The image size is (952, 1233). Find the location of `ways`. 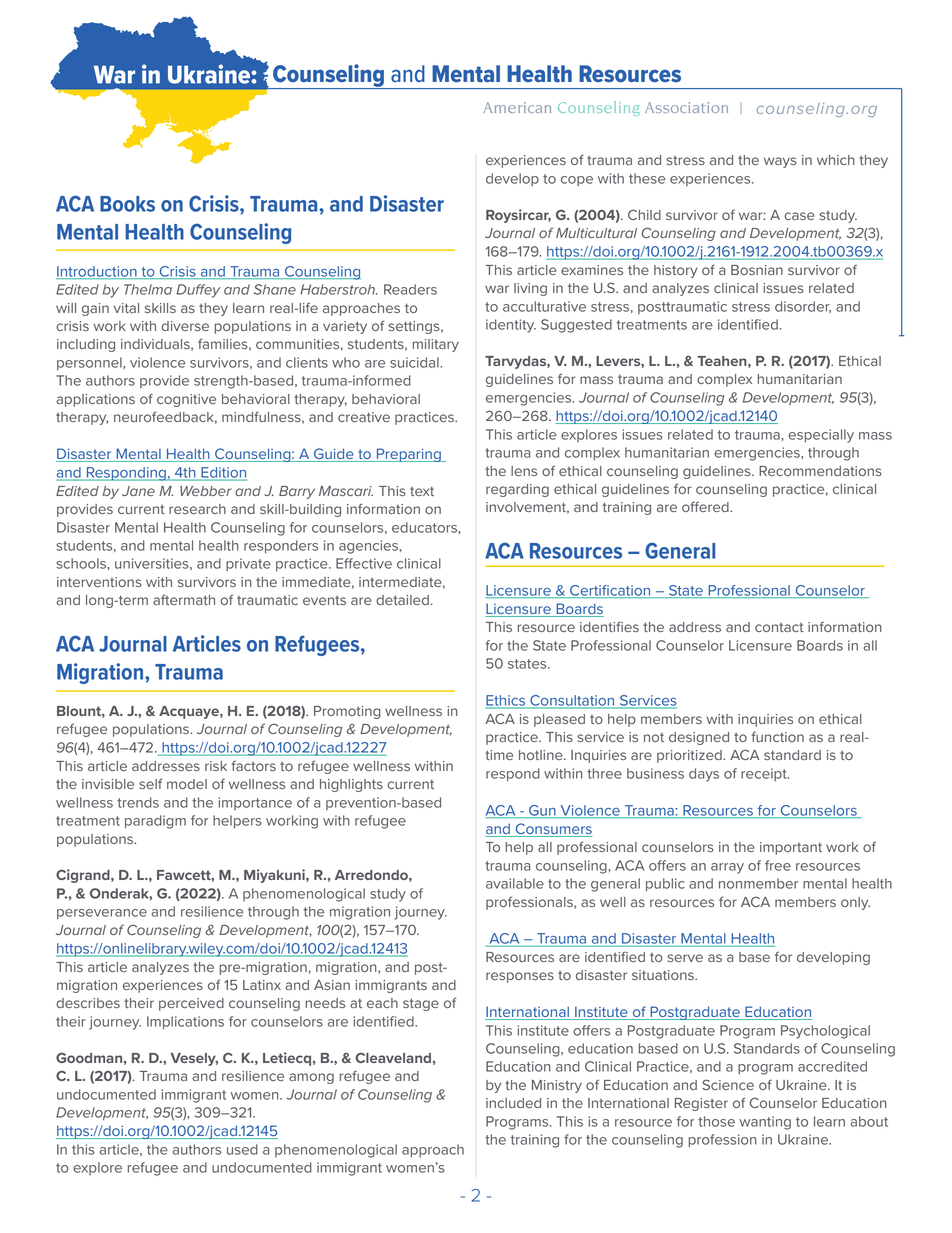

ways is located at coordinates (780, 162).
